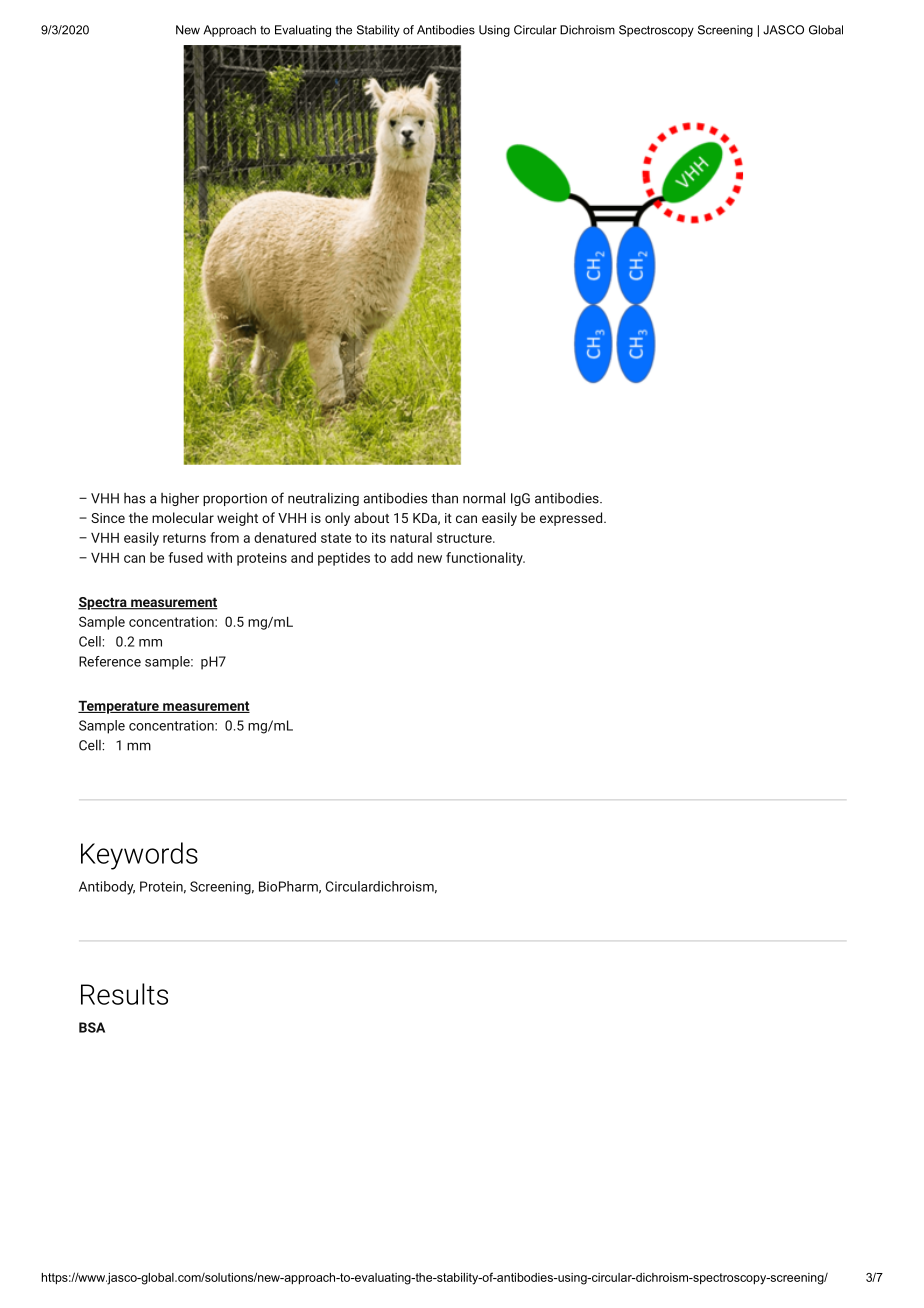 The image size is (924, 1308). Describe the element at coordinates (337, 519) in the page. I see `only` at that location.
